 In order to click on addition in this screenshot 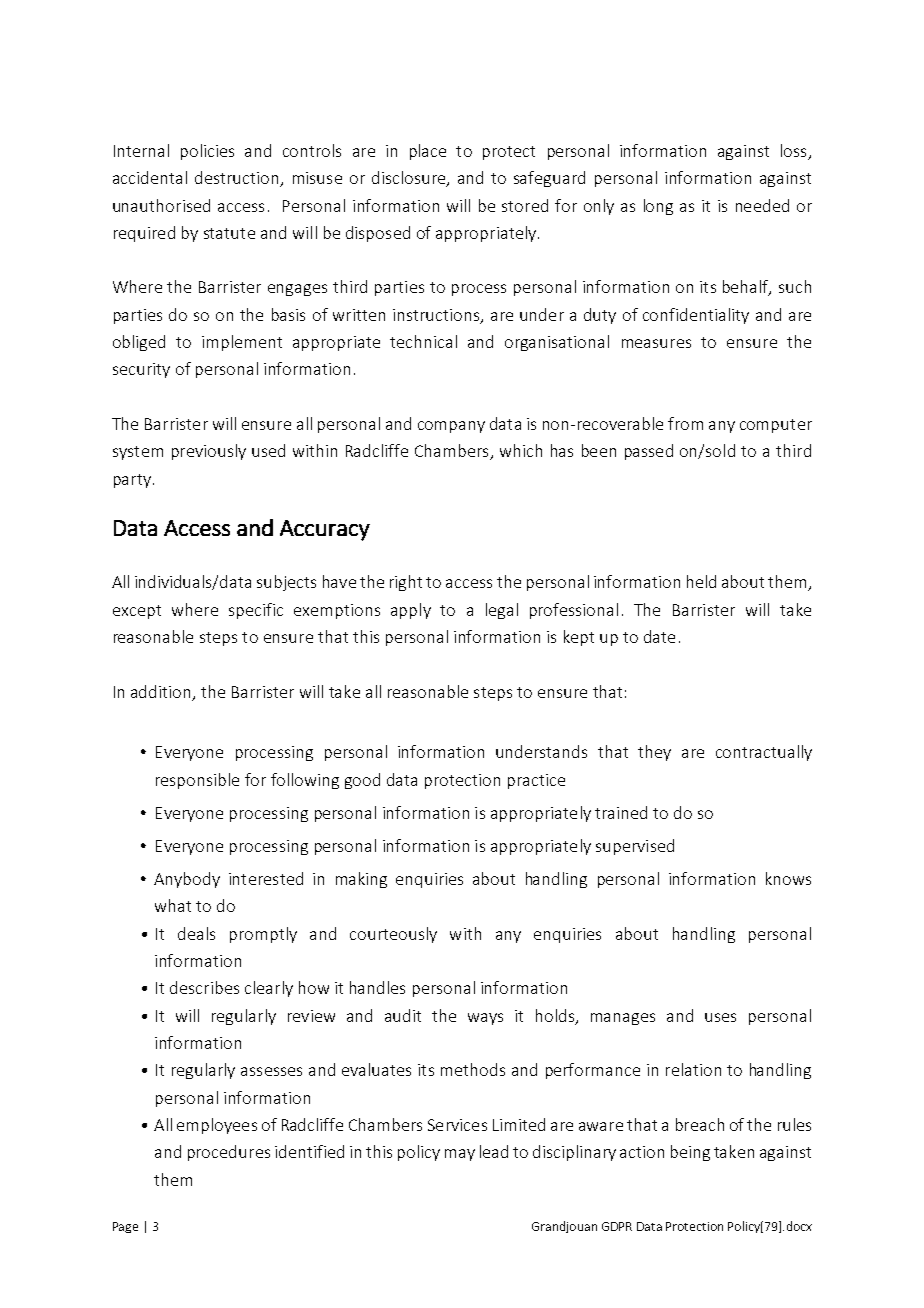, I will do `click(160, 691)`.
